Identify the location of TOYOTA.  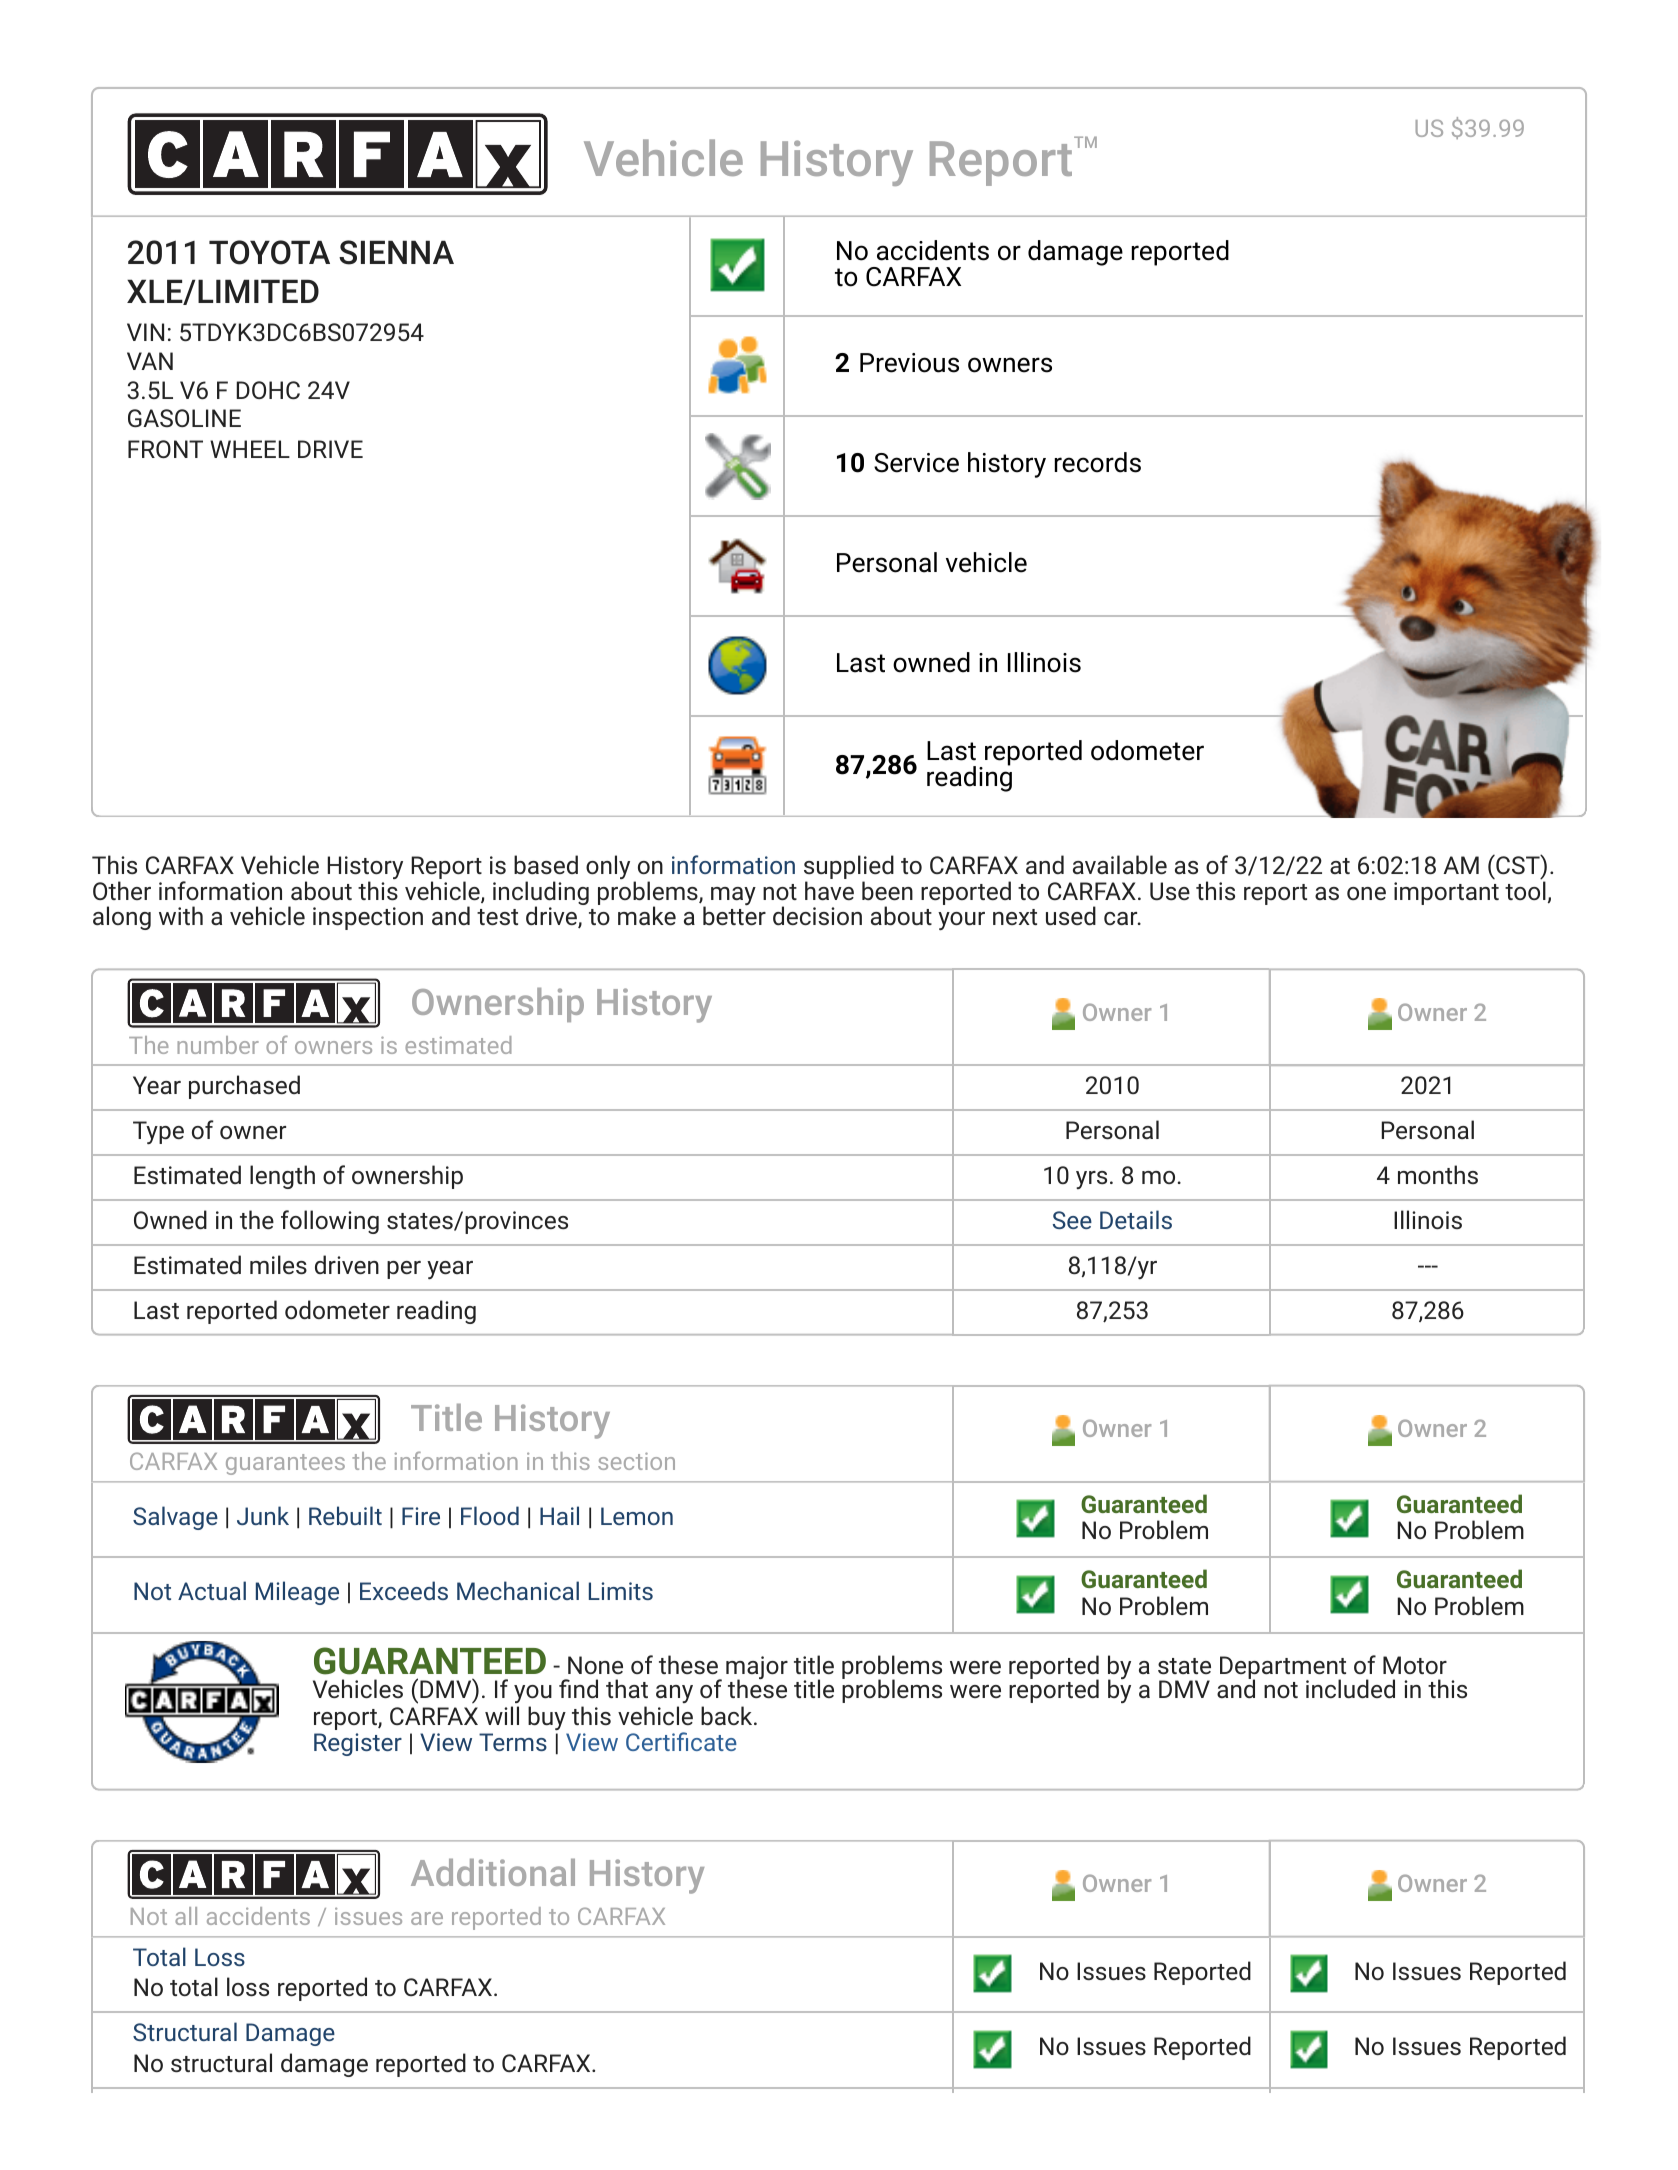
(269, 252).
